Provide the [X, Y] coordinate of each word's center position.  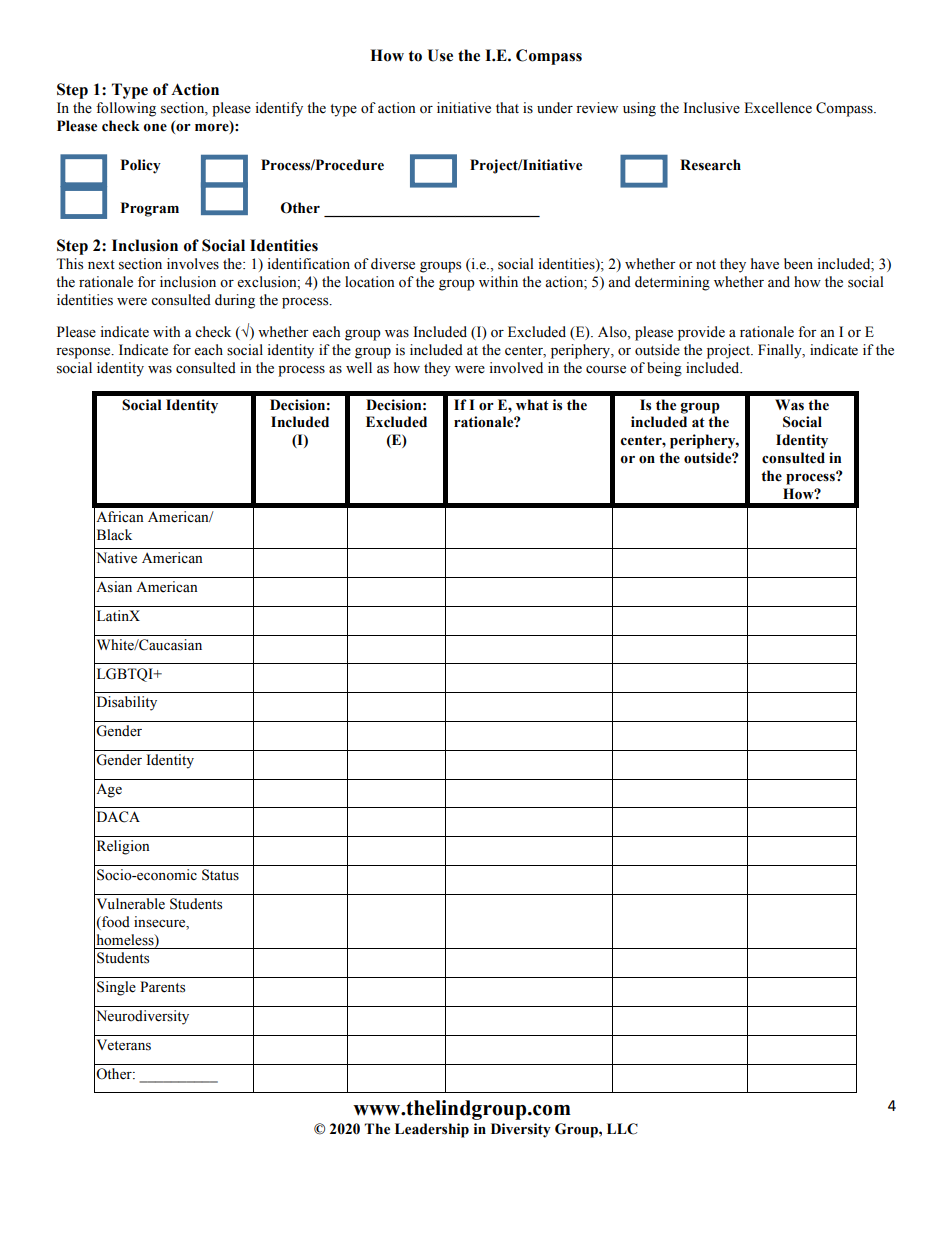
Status [220, 875]
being [664, 369]
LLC [622, 1129]
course [606, 370]
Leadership [432, 1130]
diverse [393, 264]
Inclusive [711, 108]
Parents [162, 987]
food [115, 923]
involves [193, 264]
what [532, 405]
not [706, 265]
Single [116, 988]
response [84, 353]
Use [440, 55]
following [126, 109]
